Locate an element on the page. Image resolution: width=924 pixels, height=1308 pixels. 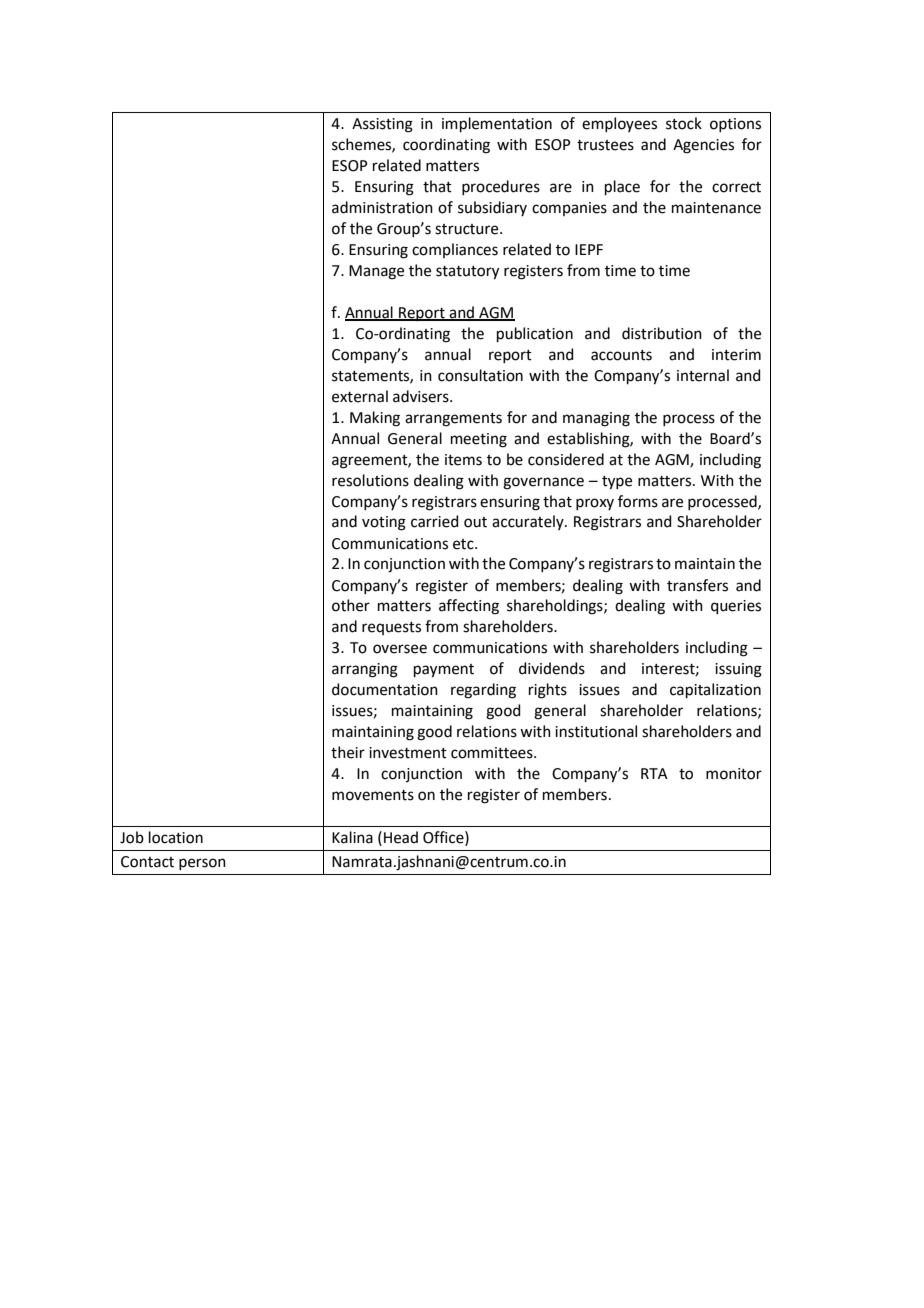
Agencies is located at coordinates (703, 146).
